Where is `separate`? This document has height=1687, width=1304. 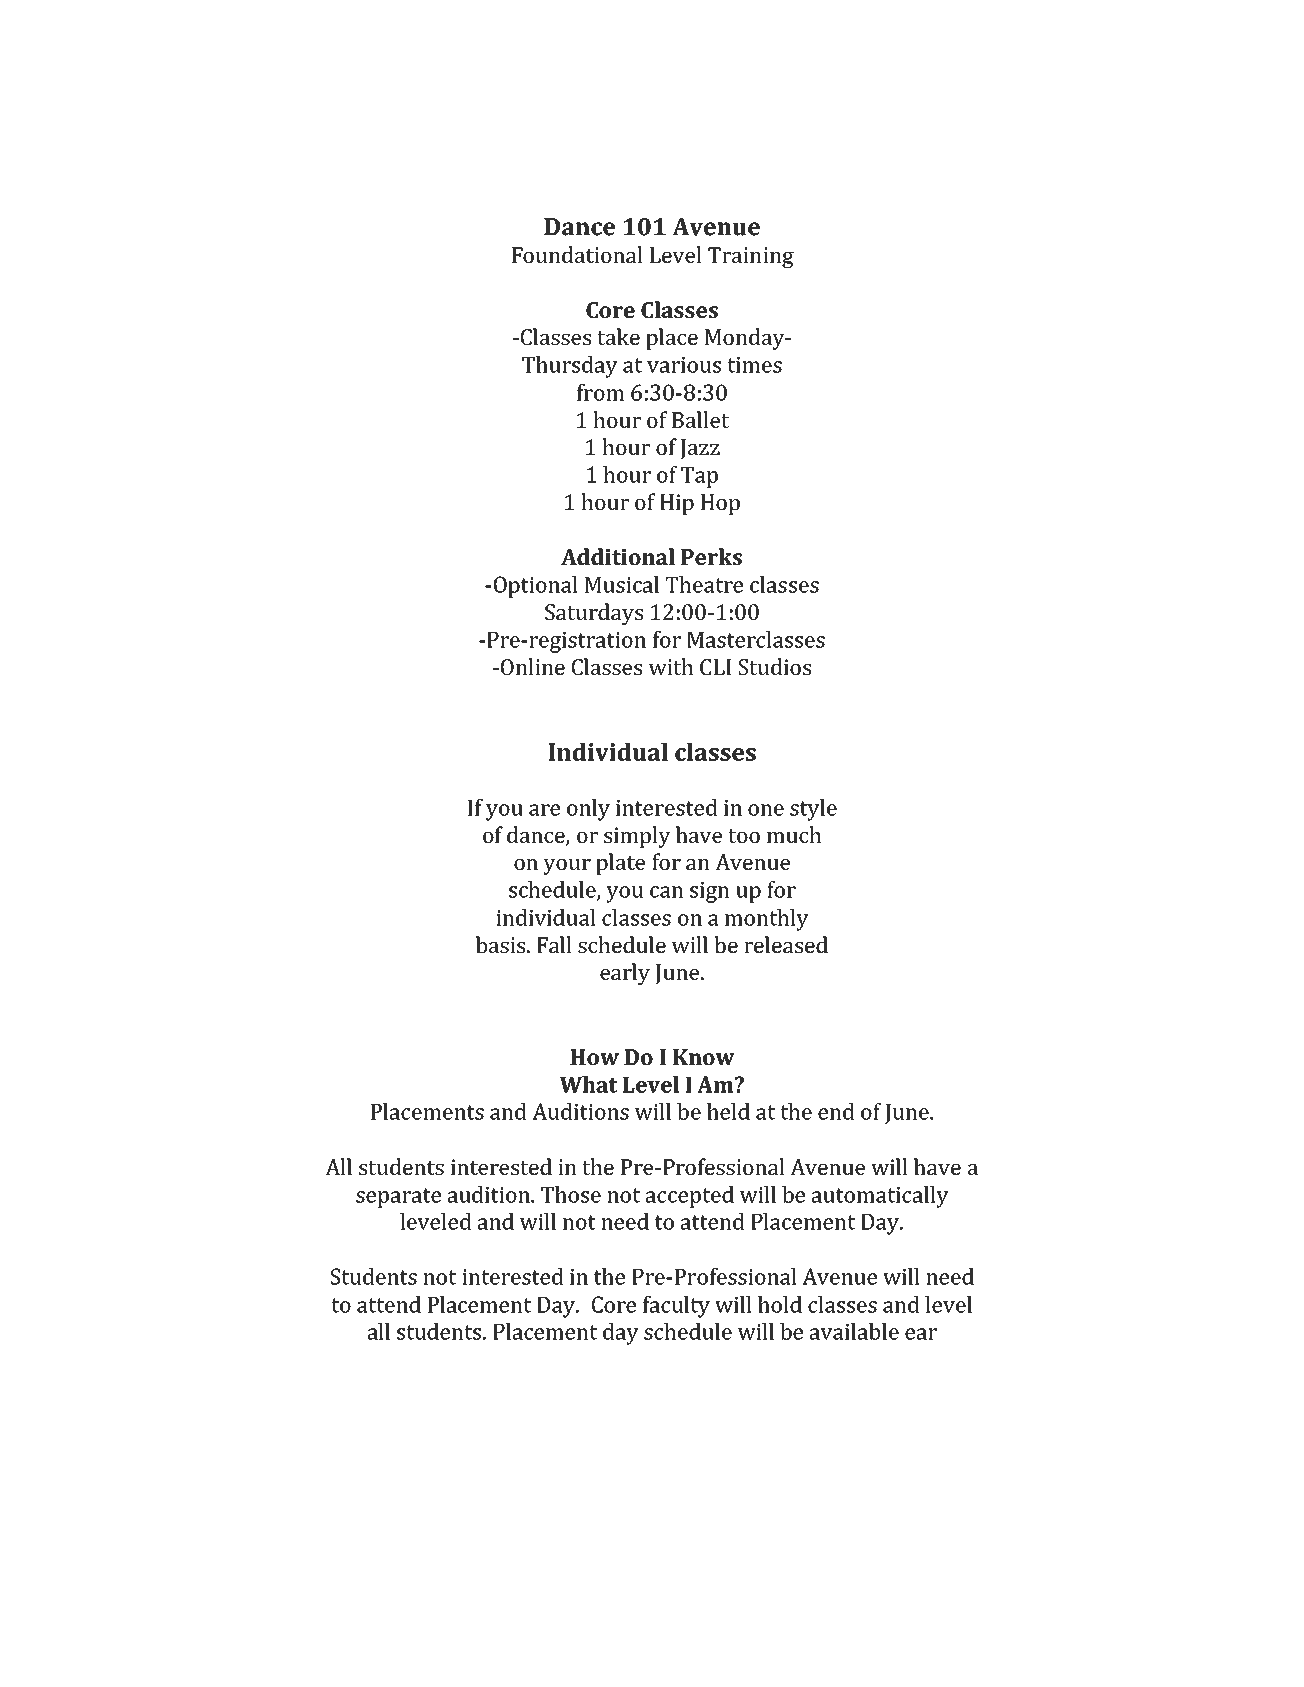 separate is located at coordinates (398, 1198).
